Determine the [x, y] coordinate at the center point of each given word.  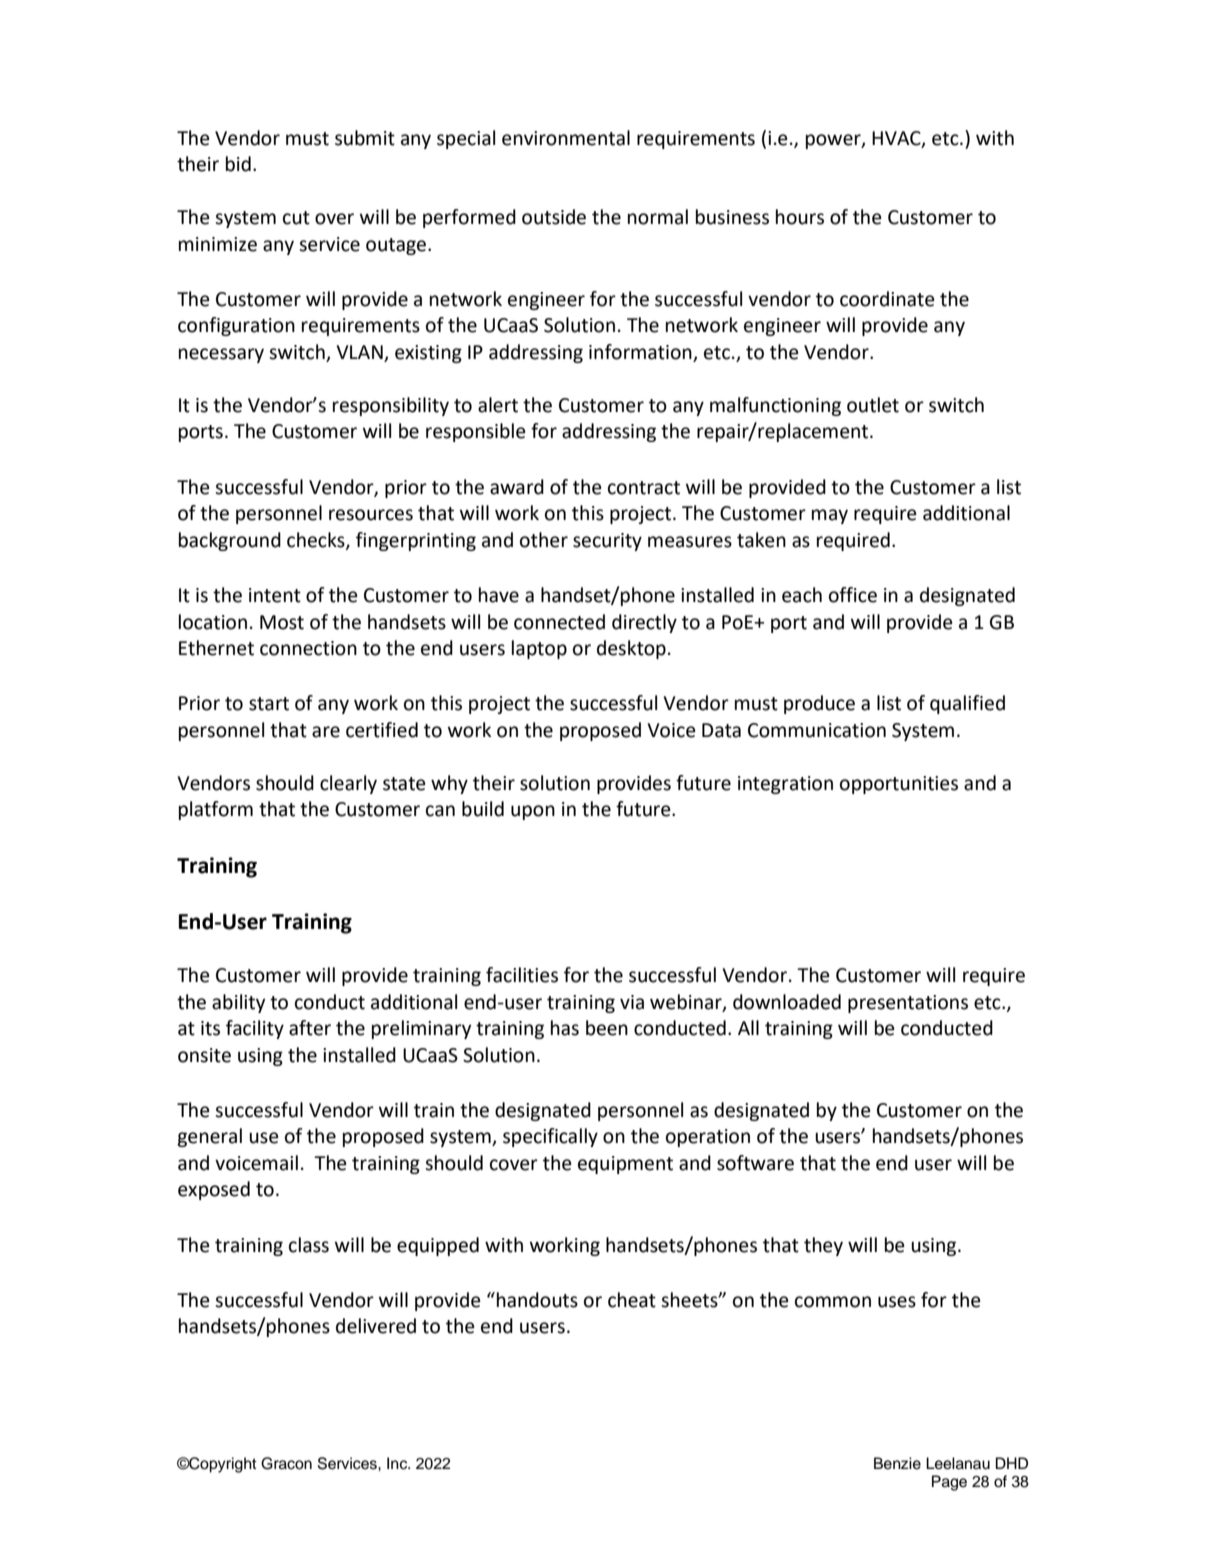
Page [949, 1483]
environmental [566, 138]
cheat [632, 1300]
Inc [398, 1463]
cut [296, 218]
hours [800, 217]
